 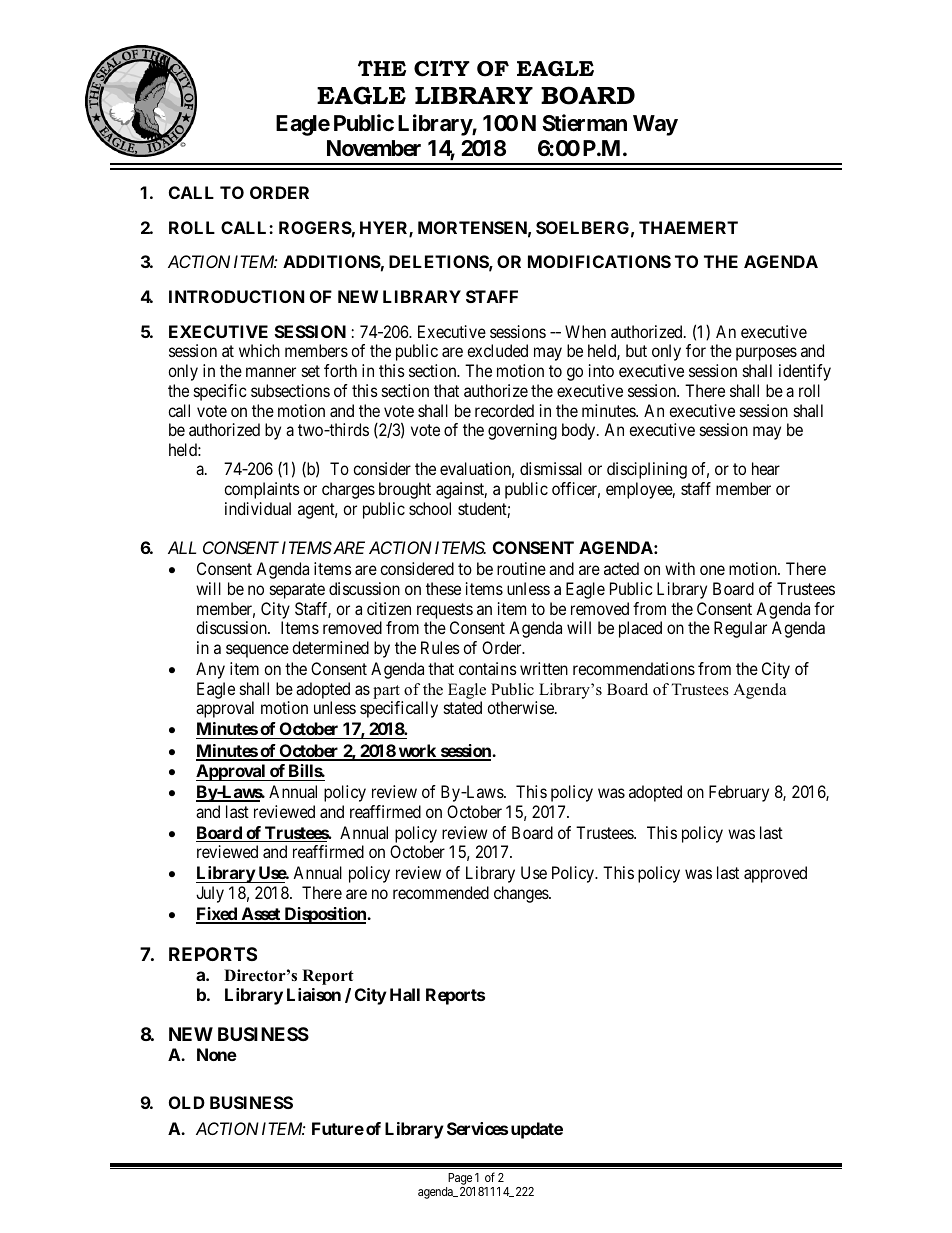 I want to click on Way, so click(x=655, y=125).
